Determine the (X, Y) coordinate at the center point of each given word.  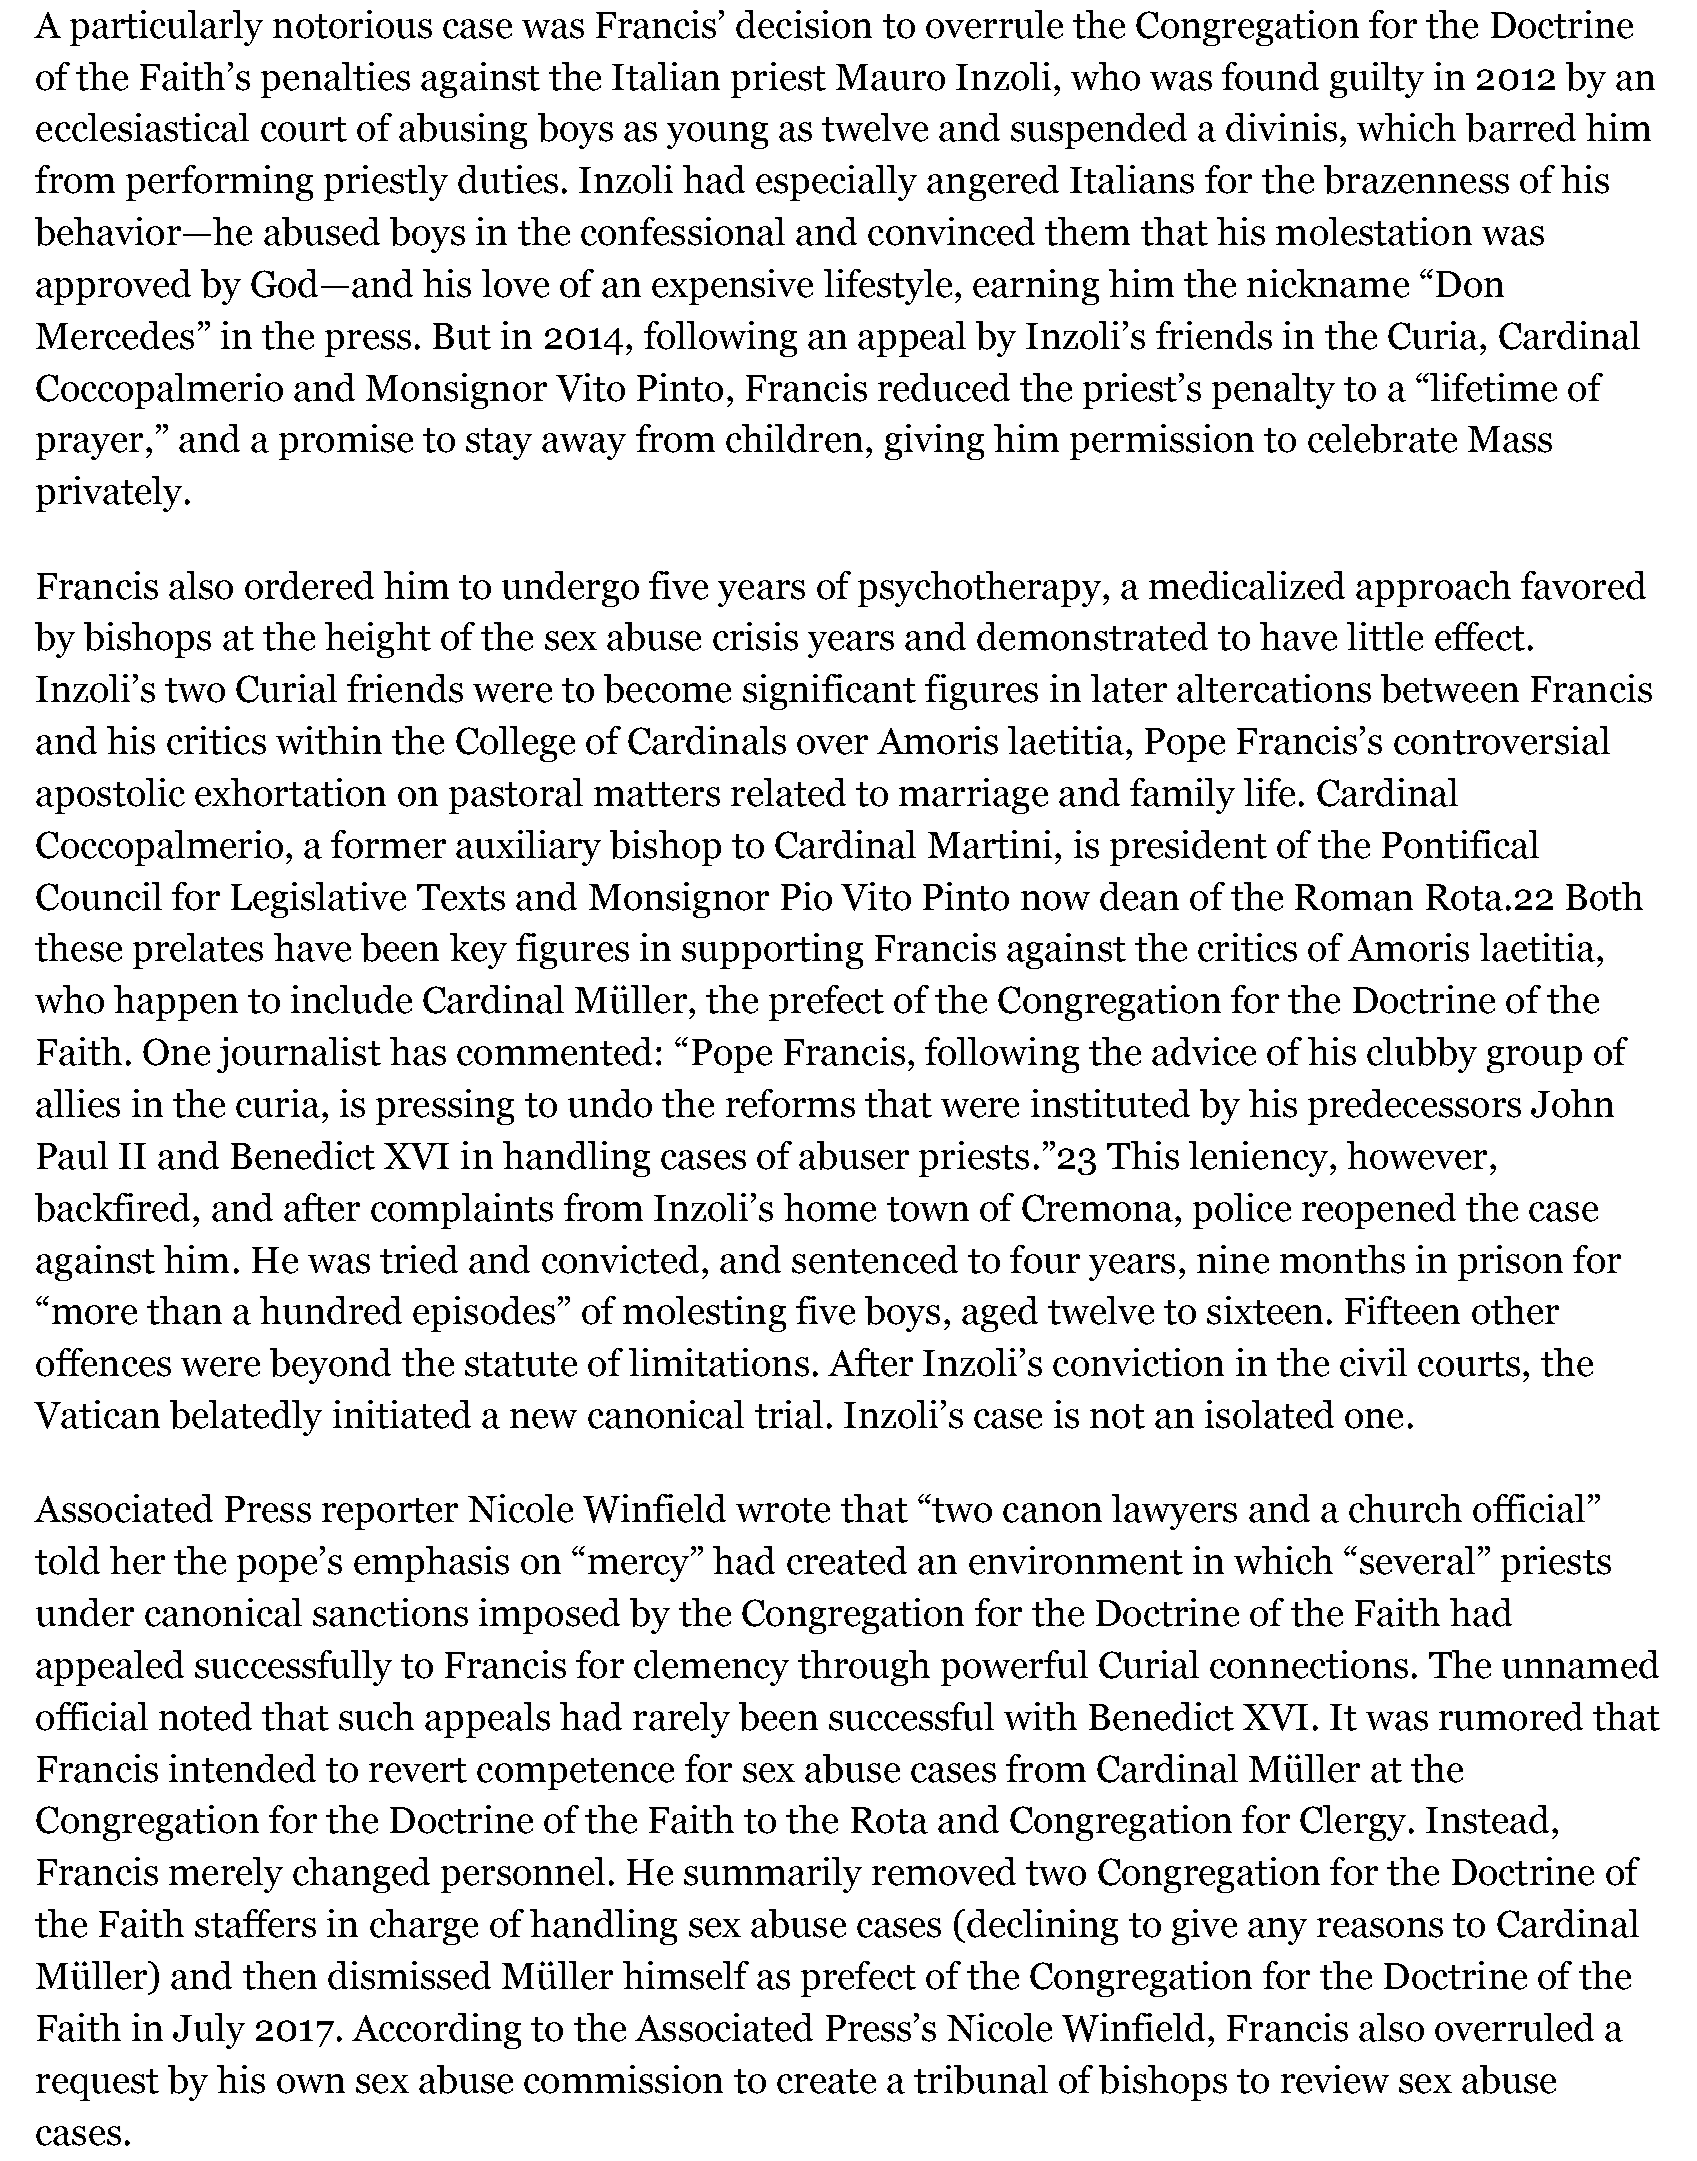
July (209, 2031)
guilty (1377, 80)
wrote (783, 1510)
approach (1433, 589)
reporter (390, 1514)
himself (686, 1975)
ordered (309, 585)
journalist (299, 1055)
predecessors (1414, 1107)
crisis (755, 636)
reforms (790, 1103)
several (1417, 1560)
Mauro (890, 77)
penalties (335, 80)
